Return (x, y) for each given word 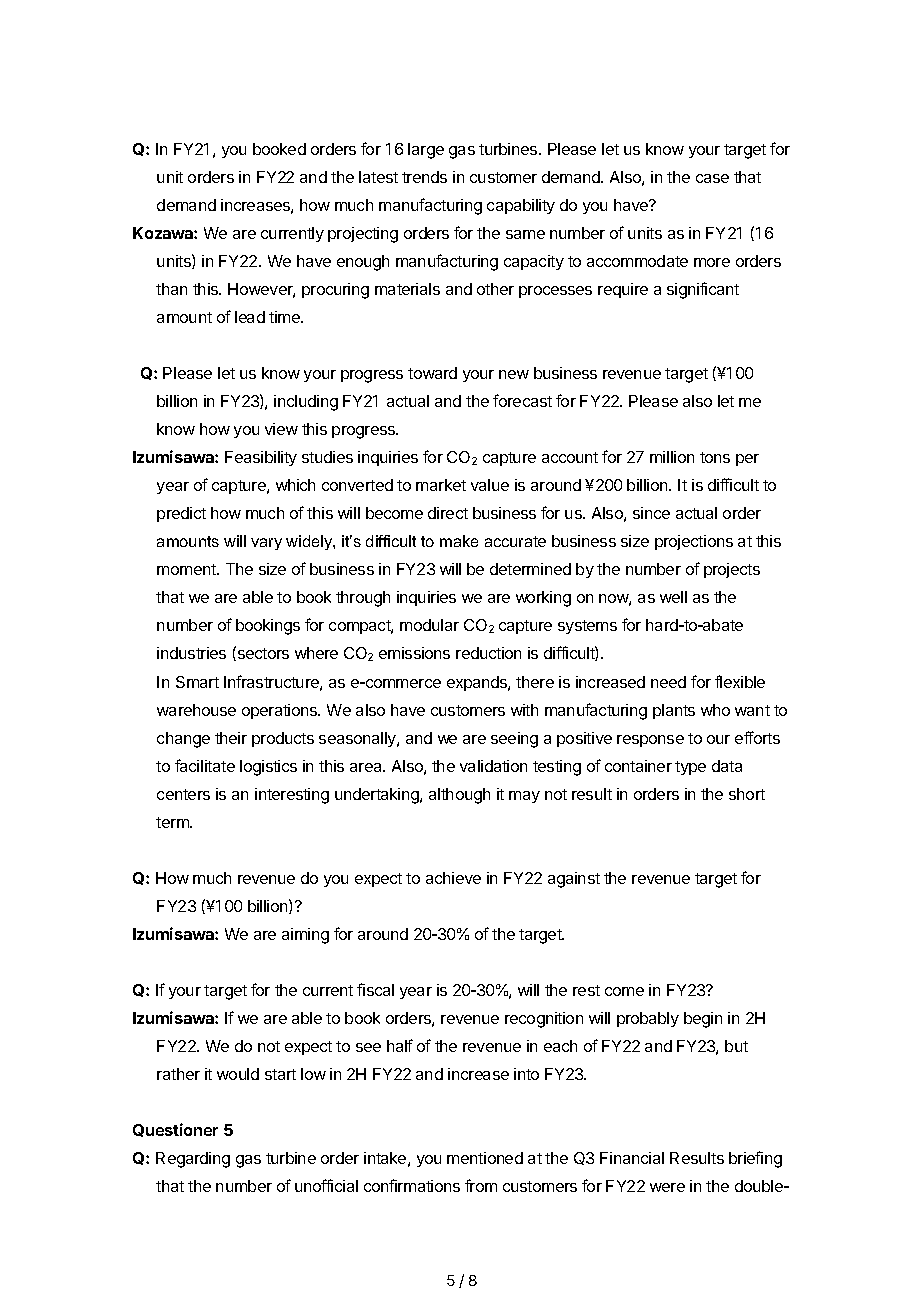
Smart (197, 682)
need (668, 682)
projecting (363, 235)
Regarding (193, 1160)
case (712, 178)
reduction (488, 653)
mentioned (485, 1158)
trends (424, 177)
